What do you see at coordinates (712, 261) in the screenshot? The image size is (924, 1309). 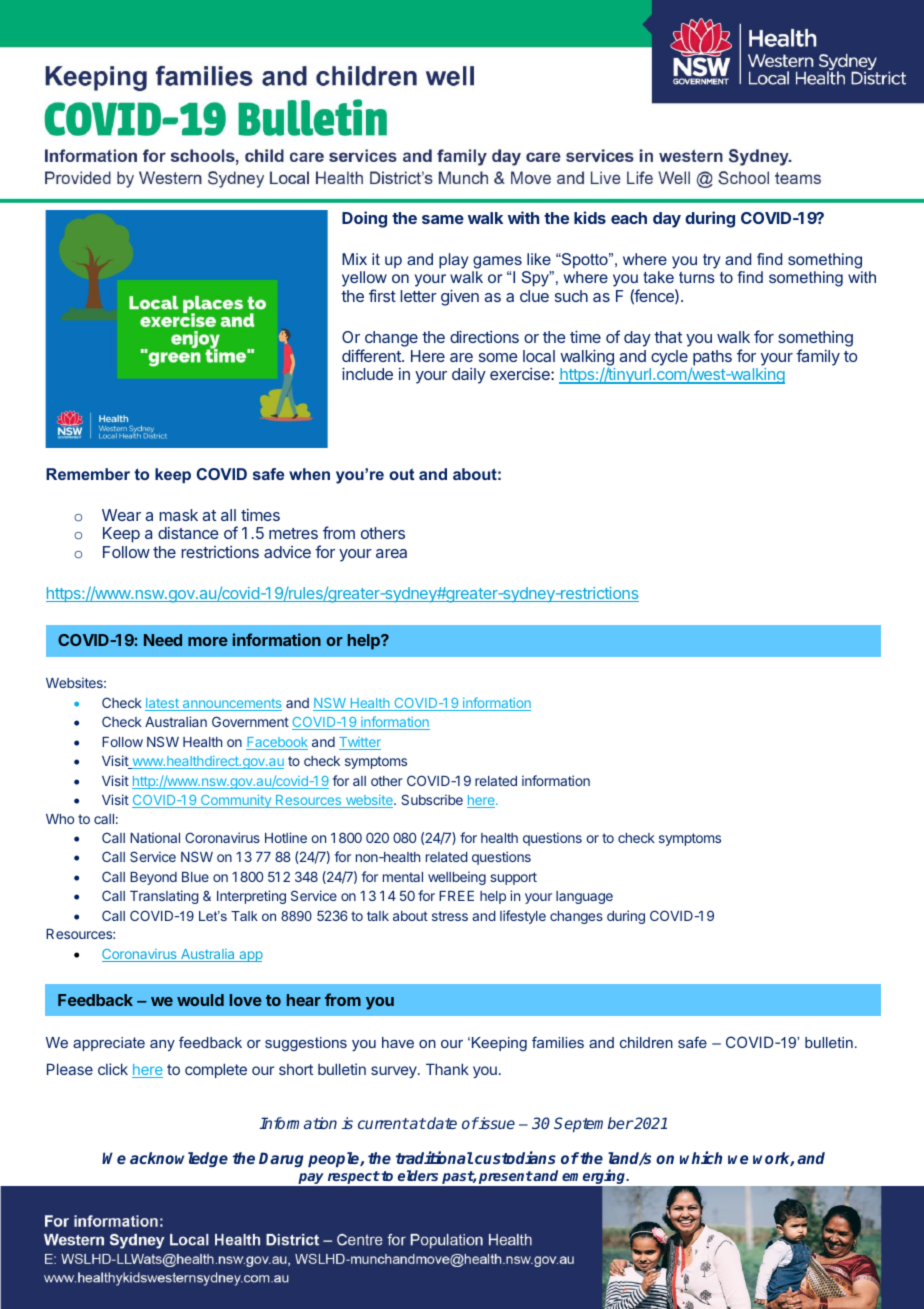 I see `try` at bounding box center [712, 261].
